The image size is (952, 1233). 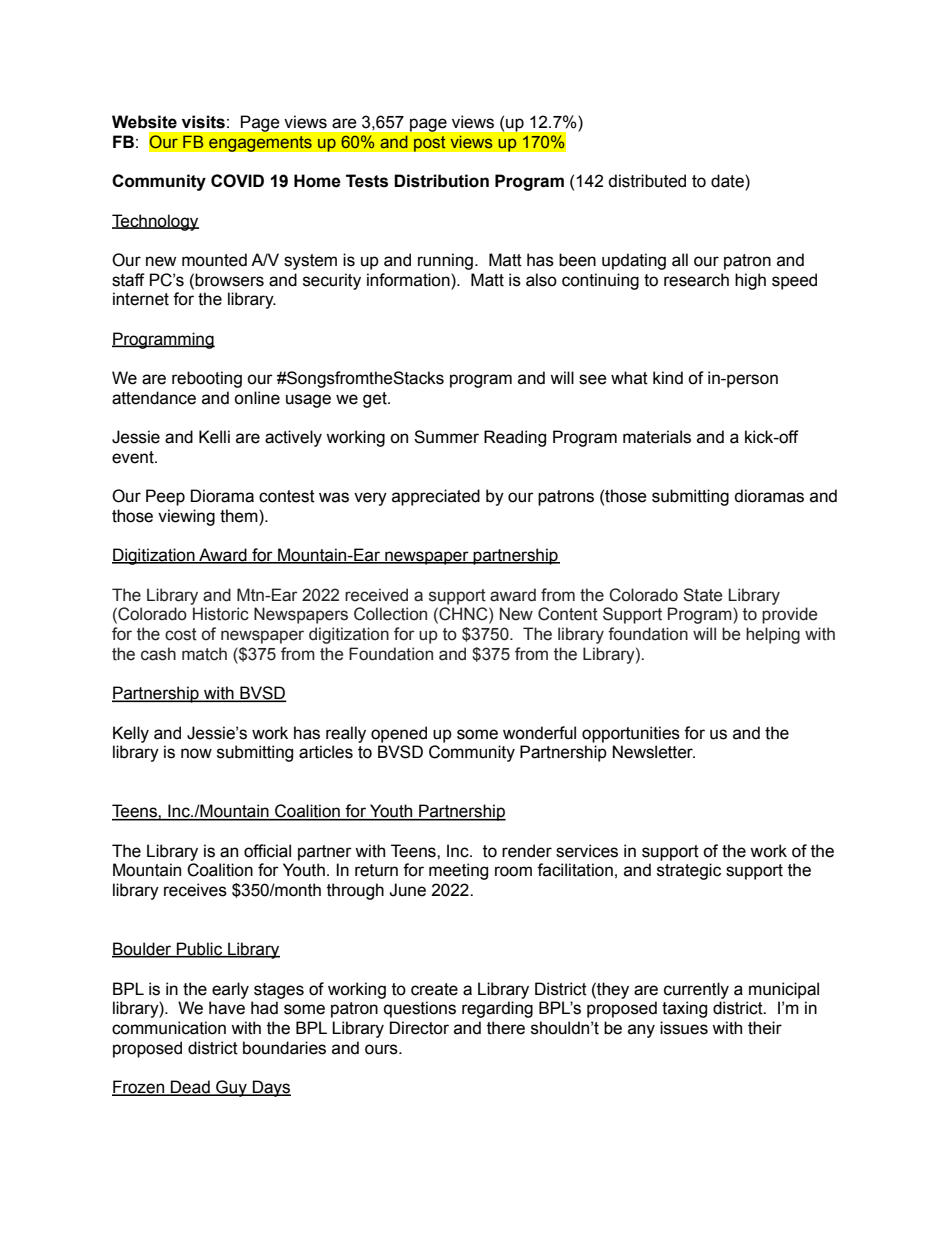 I want to click on Collection, so click(x=390, y=614).
